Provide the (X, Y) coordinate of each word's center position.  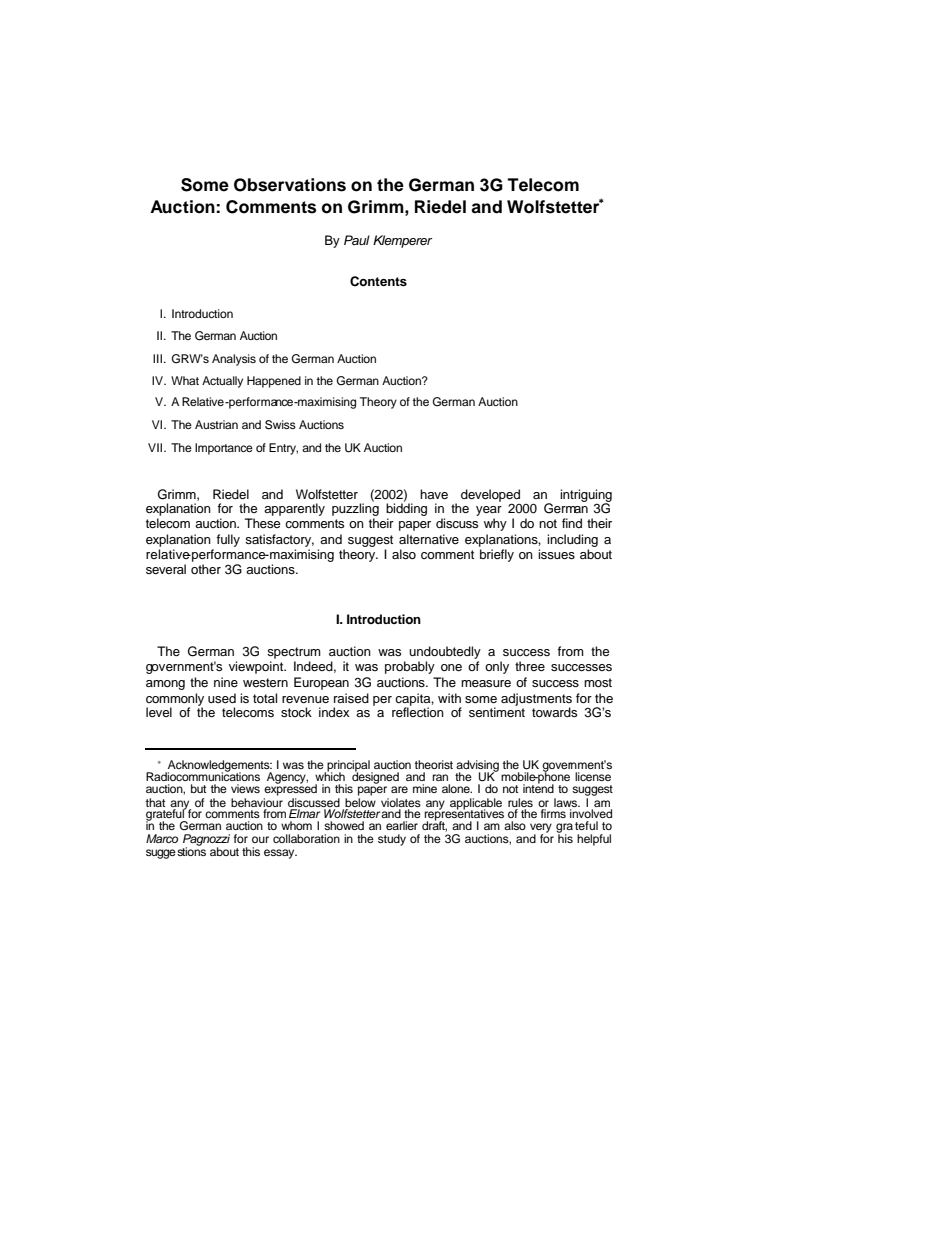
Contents (378, 281)
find (572, 523)
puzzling (355, 508)
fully (228, 540)
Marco (162, 838)
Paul (357, 240)
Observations (290, 185)
